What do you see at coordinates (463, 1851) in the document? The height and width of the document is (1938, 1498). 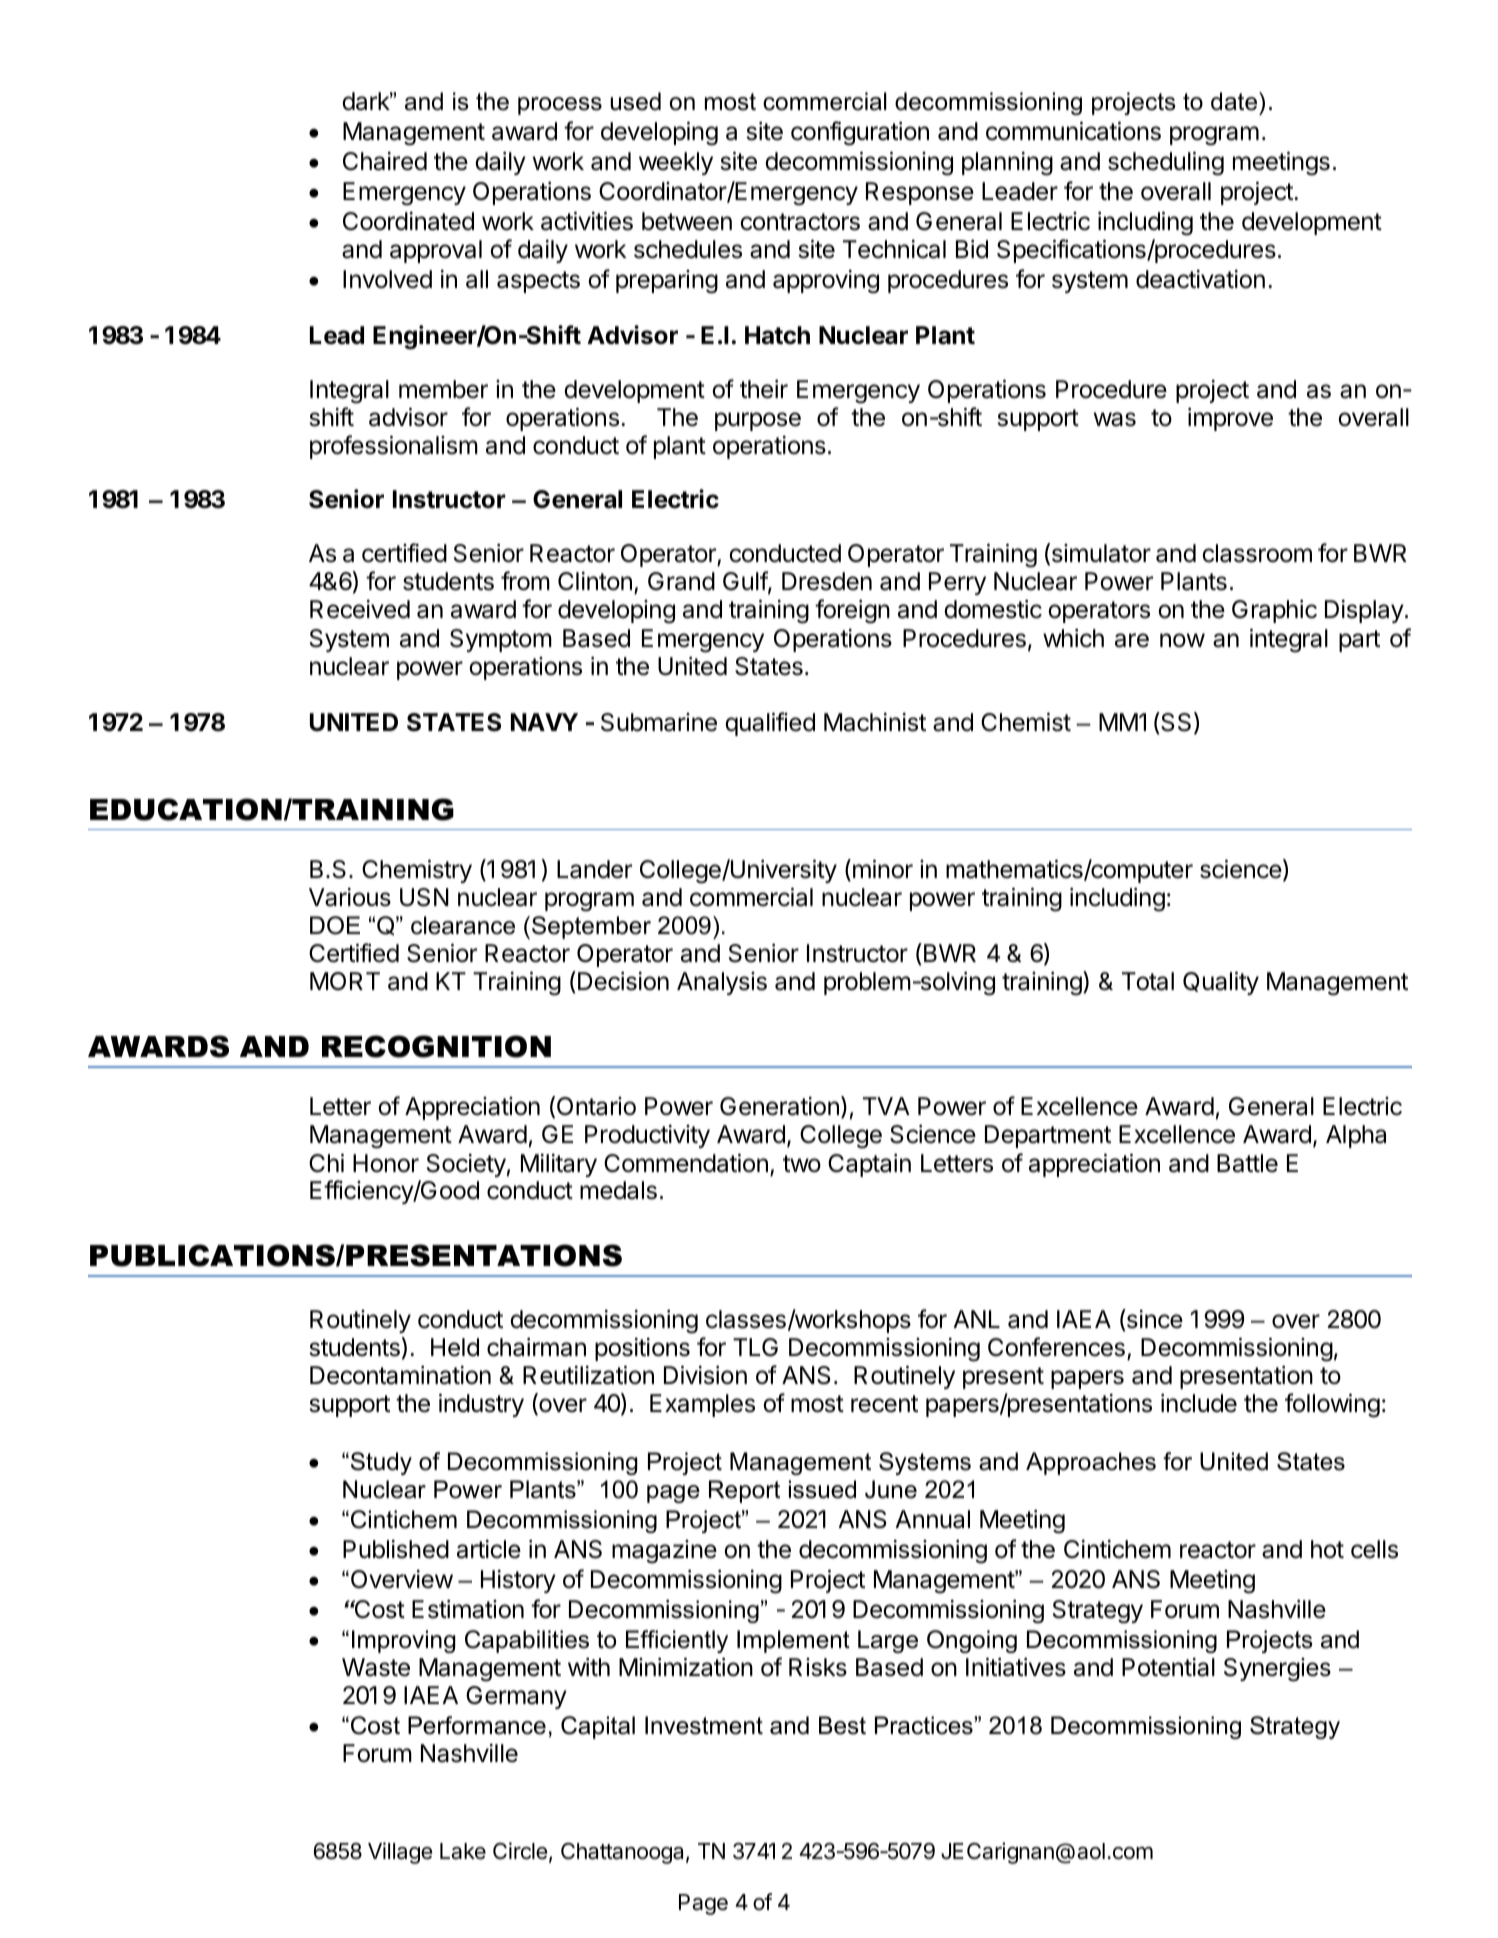 I see `Lake` at bounding box center [463, 1851].
